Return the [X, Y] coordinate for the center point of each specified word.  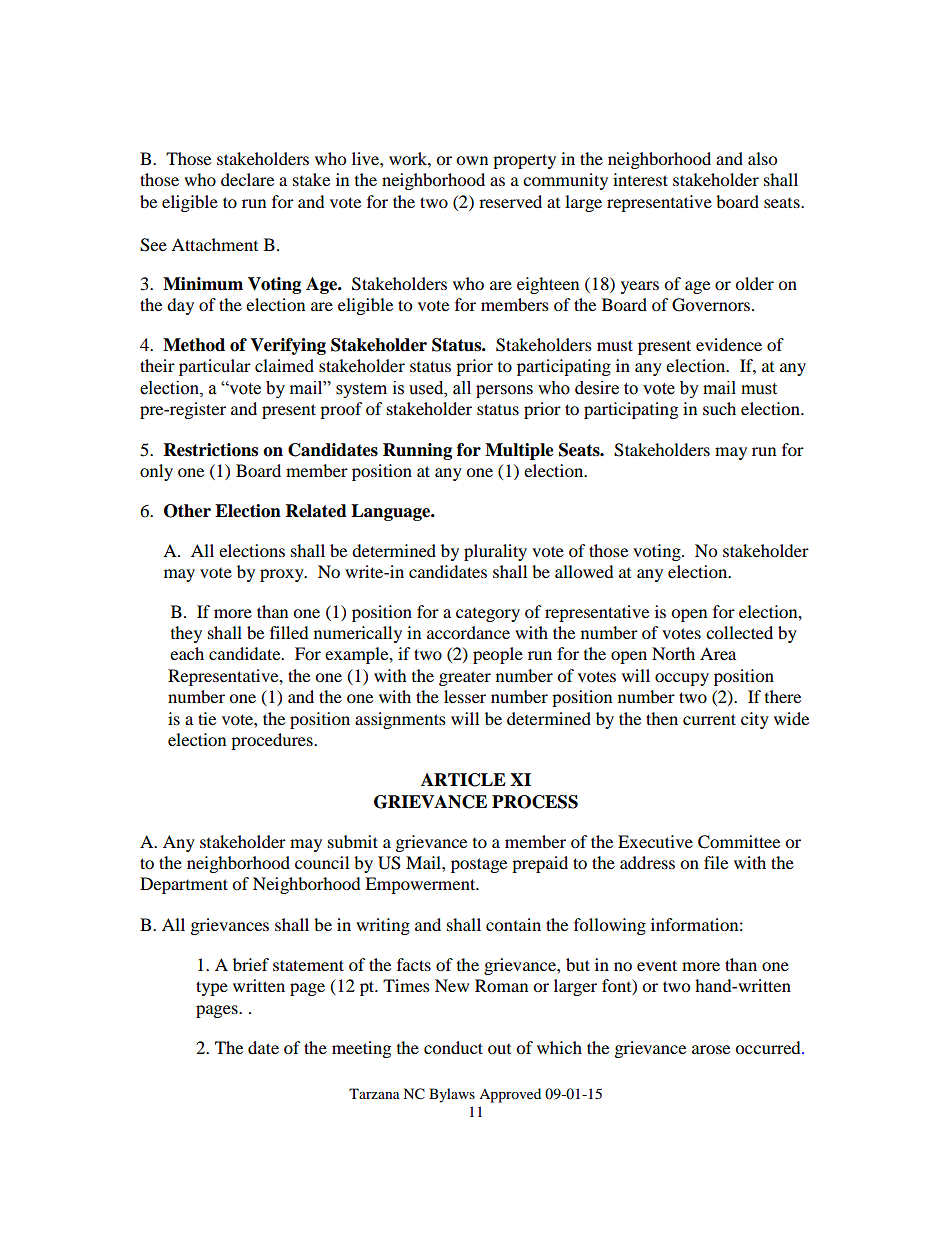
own [472, 160]
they [186, 634]
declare [247, 179]
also [762, 158]
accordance [468, 632]
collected [739, 632]
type [212, 988]
